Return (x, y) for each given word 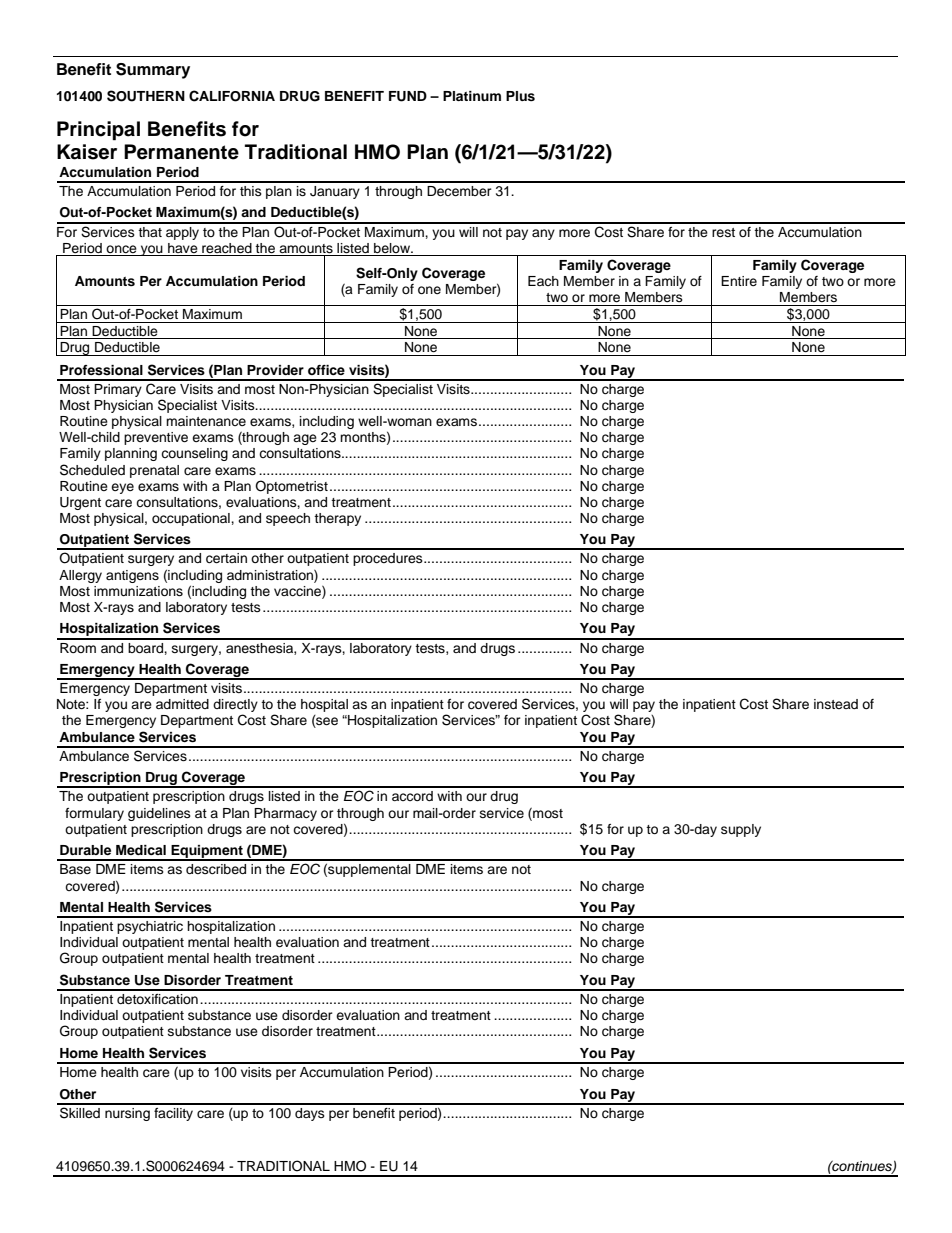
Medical (141, 850)
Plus (520, 96)
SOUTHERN (146, 96)
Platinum (472, 96)
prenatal (154, 471)
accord (412, 796)
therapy (337, 519)
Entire (739, 281)
